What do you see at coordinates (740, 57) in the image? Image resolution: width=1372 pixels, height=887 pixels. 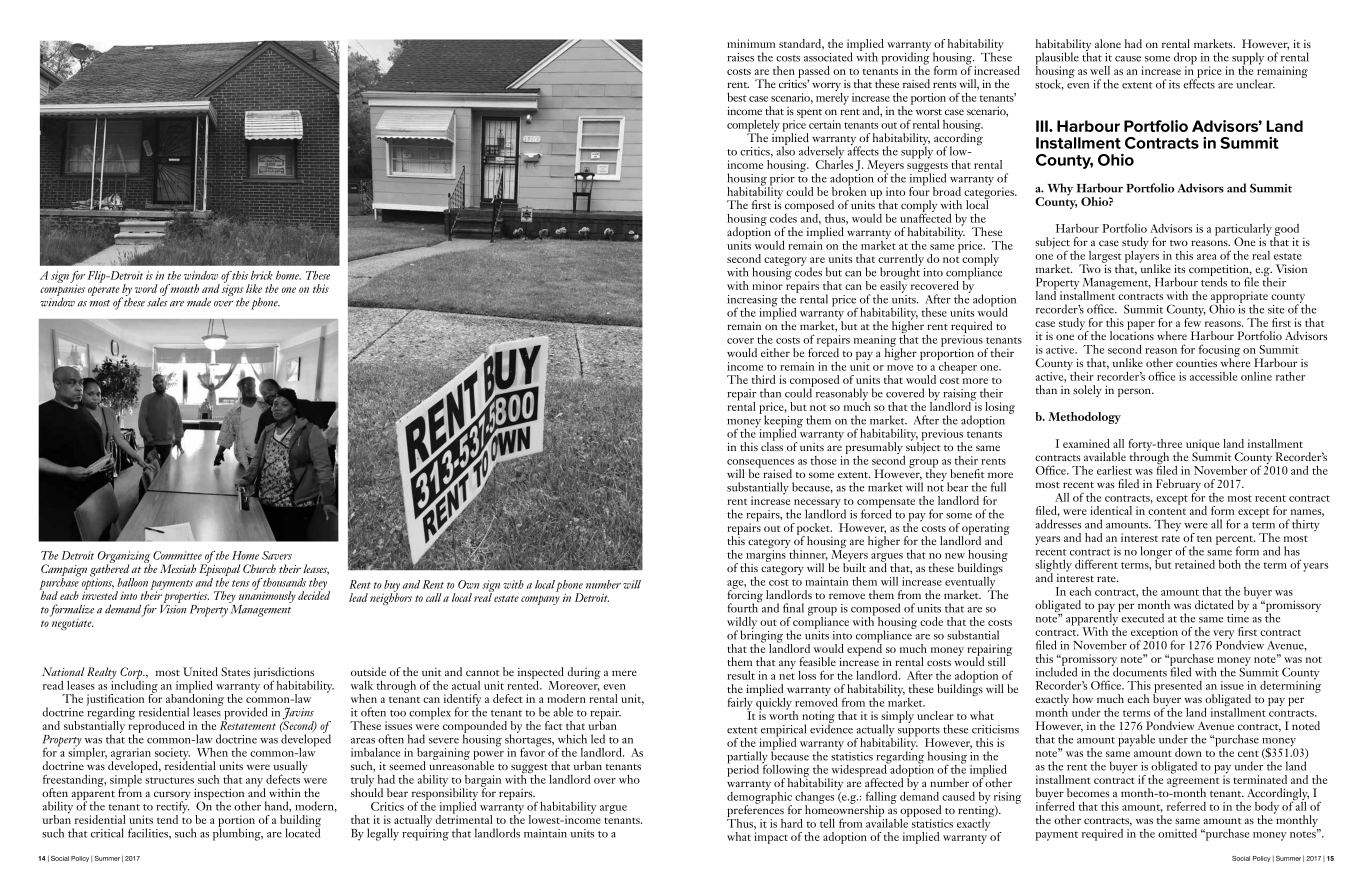 I see `raises` at bounding box center [740, 57].
